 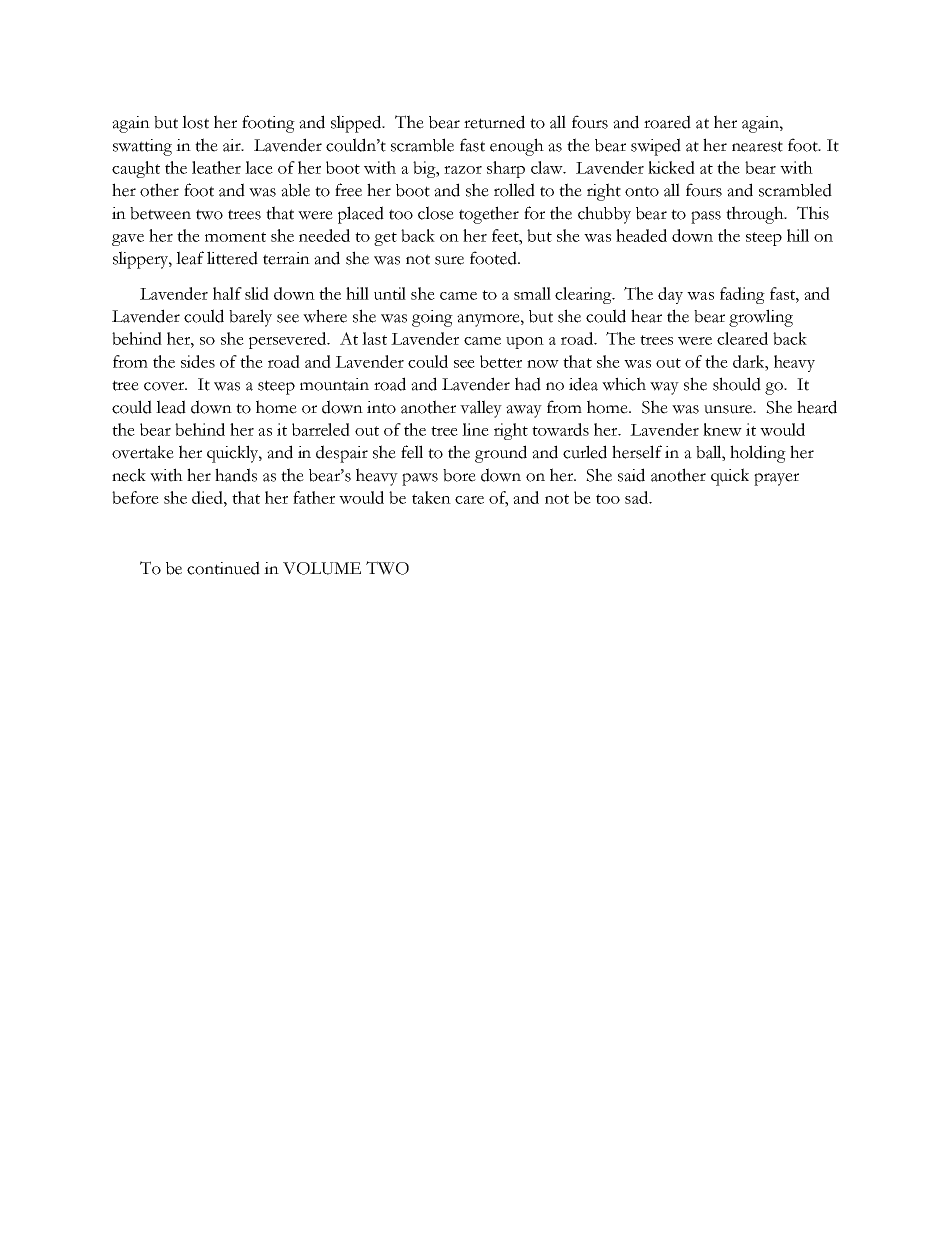 What do you see at coordinates (501, 454) in the image?
I see `ground` at bounding box center [501, 454].
